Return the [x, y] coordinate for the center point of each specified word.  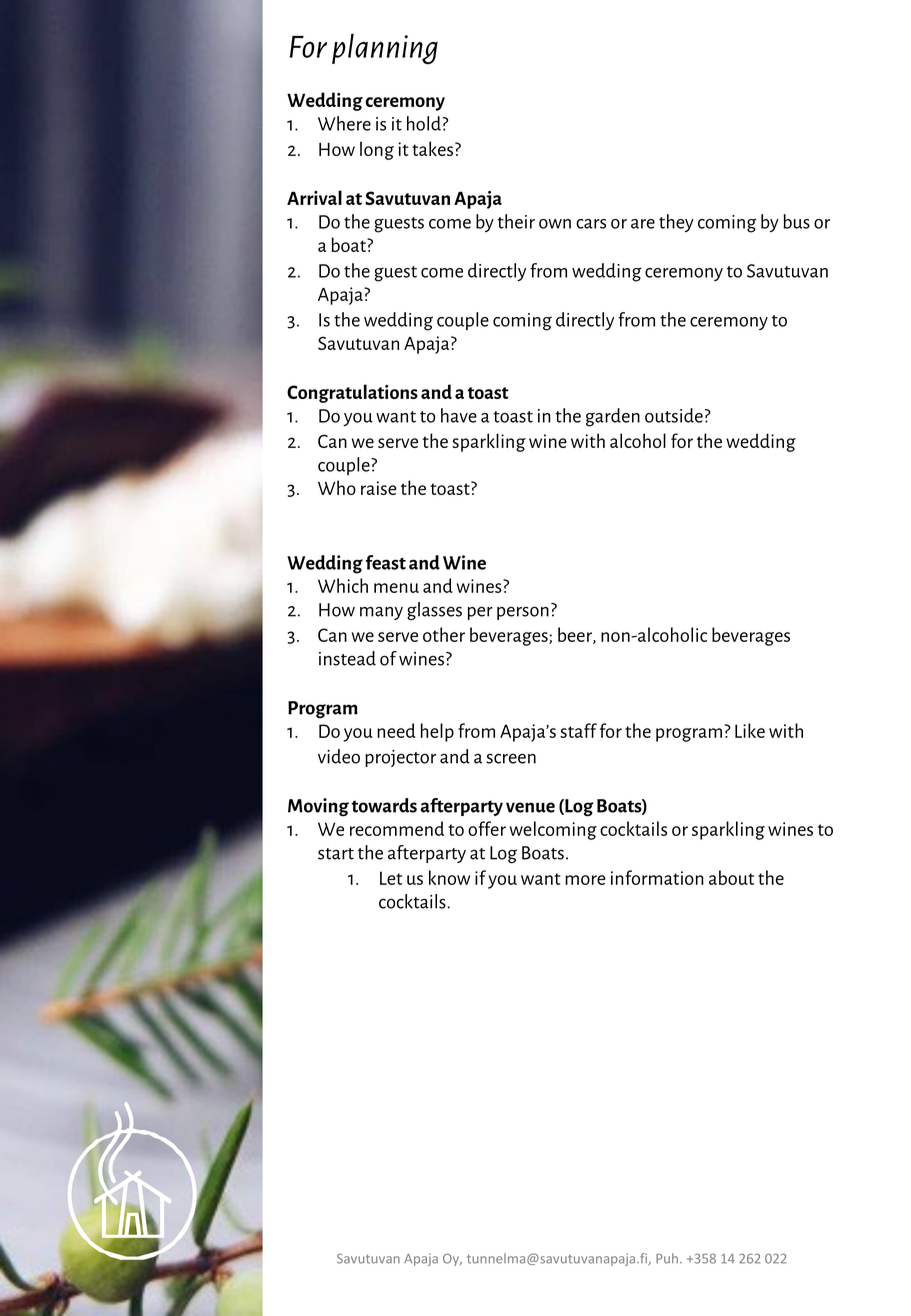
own [555, 224]
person [523, 613]
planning [385, 49]
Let [391, 878]
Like [750, 730]
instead [347, 658]
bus [796, 221]
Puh [667, 1258]
